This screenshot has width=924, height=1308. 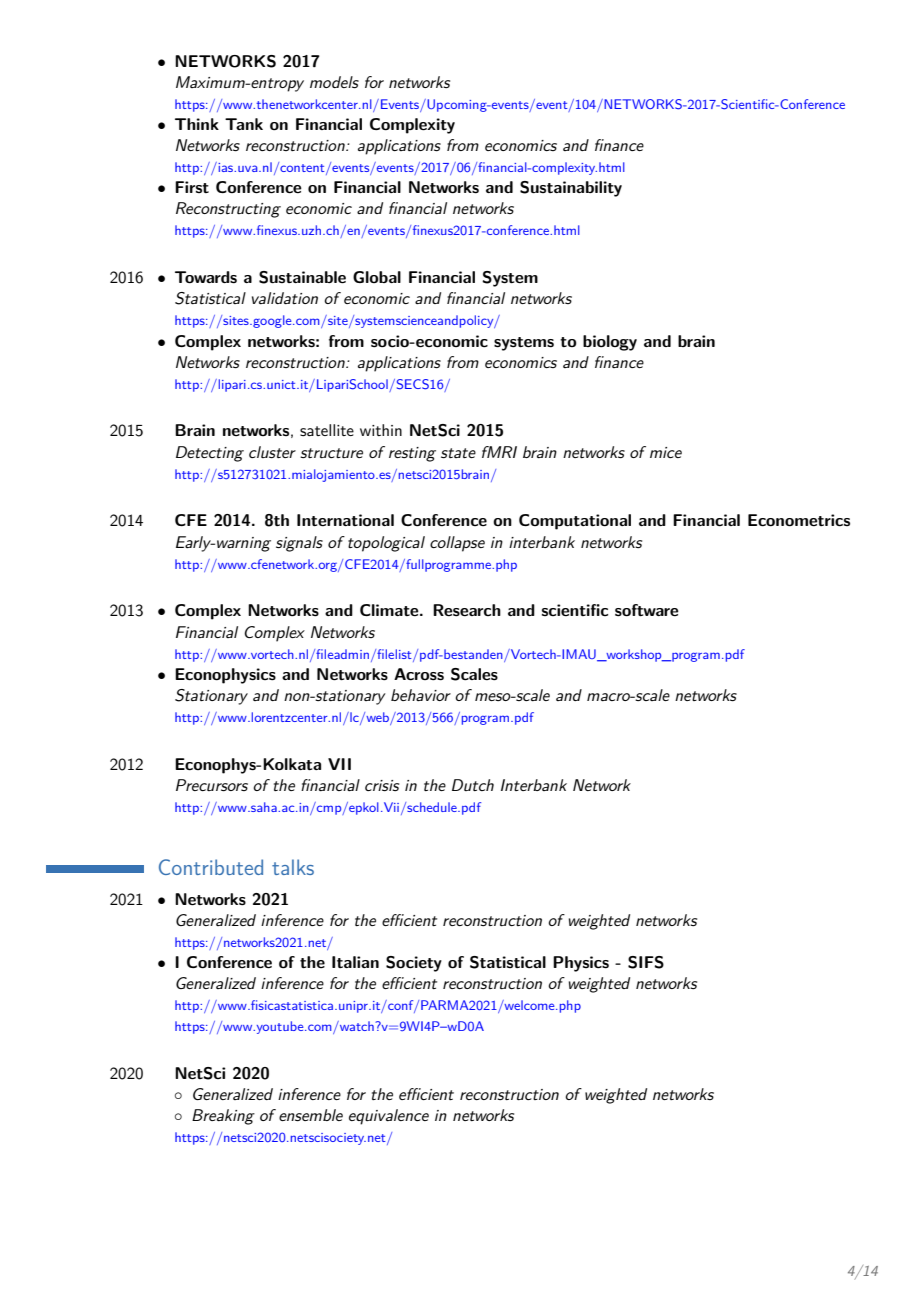 What do you see at coordinates (244, 124) in the screenshot?
I see `Tank` at bounding box center [244, 124].
